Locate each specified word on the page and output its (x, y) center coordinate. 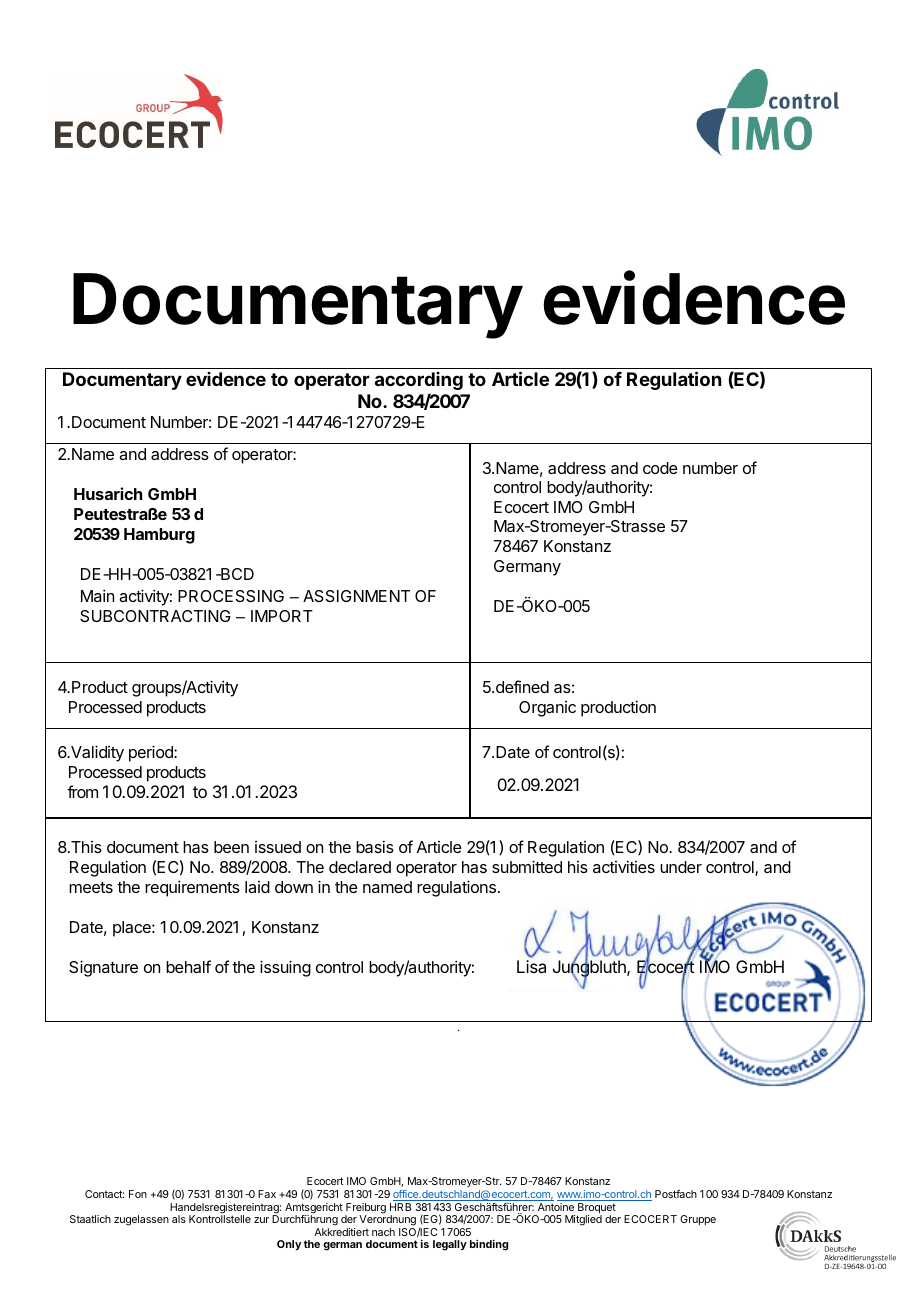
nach (383, 1232)
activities (624, 866)
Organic (547, 709)
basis (375, 846)
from (82, 791)
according (419, 381)
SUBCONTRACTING (155, 616)
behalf (188, 966)
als (179, 1219)
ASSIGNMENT (356, 596)
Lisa (531, 966)
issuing (285, 968)
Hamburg (159, 536)
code (660, 468)
